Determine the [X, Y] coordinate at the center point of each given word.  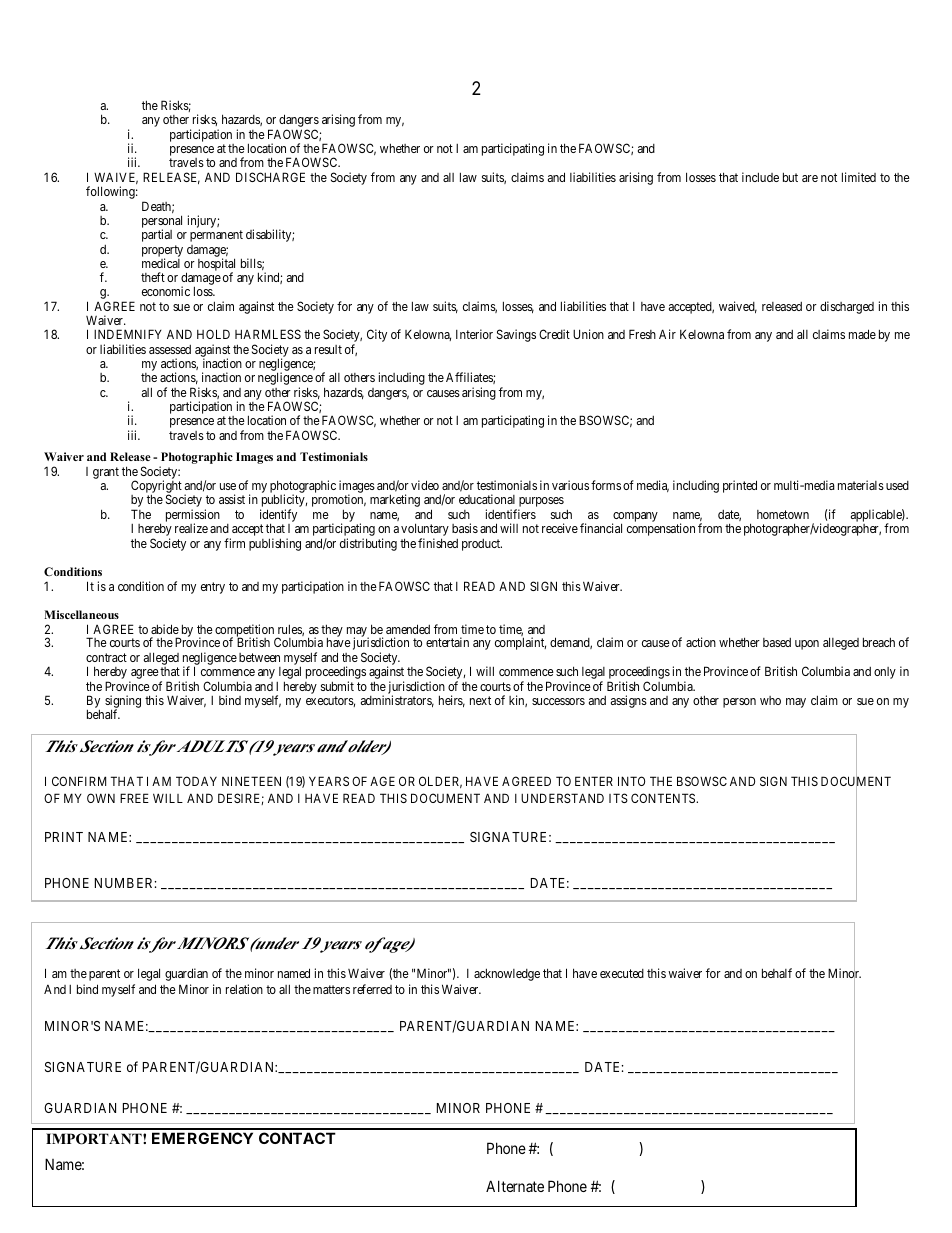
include [760, 177]
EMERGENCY [202, 1138]
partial [157, 235]
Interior [474, 334]
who [770, 700]
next [480, 700]
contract [106, 657]
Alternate [515, 1186]
